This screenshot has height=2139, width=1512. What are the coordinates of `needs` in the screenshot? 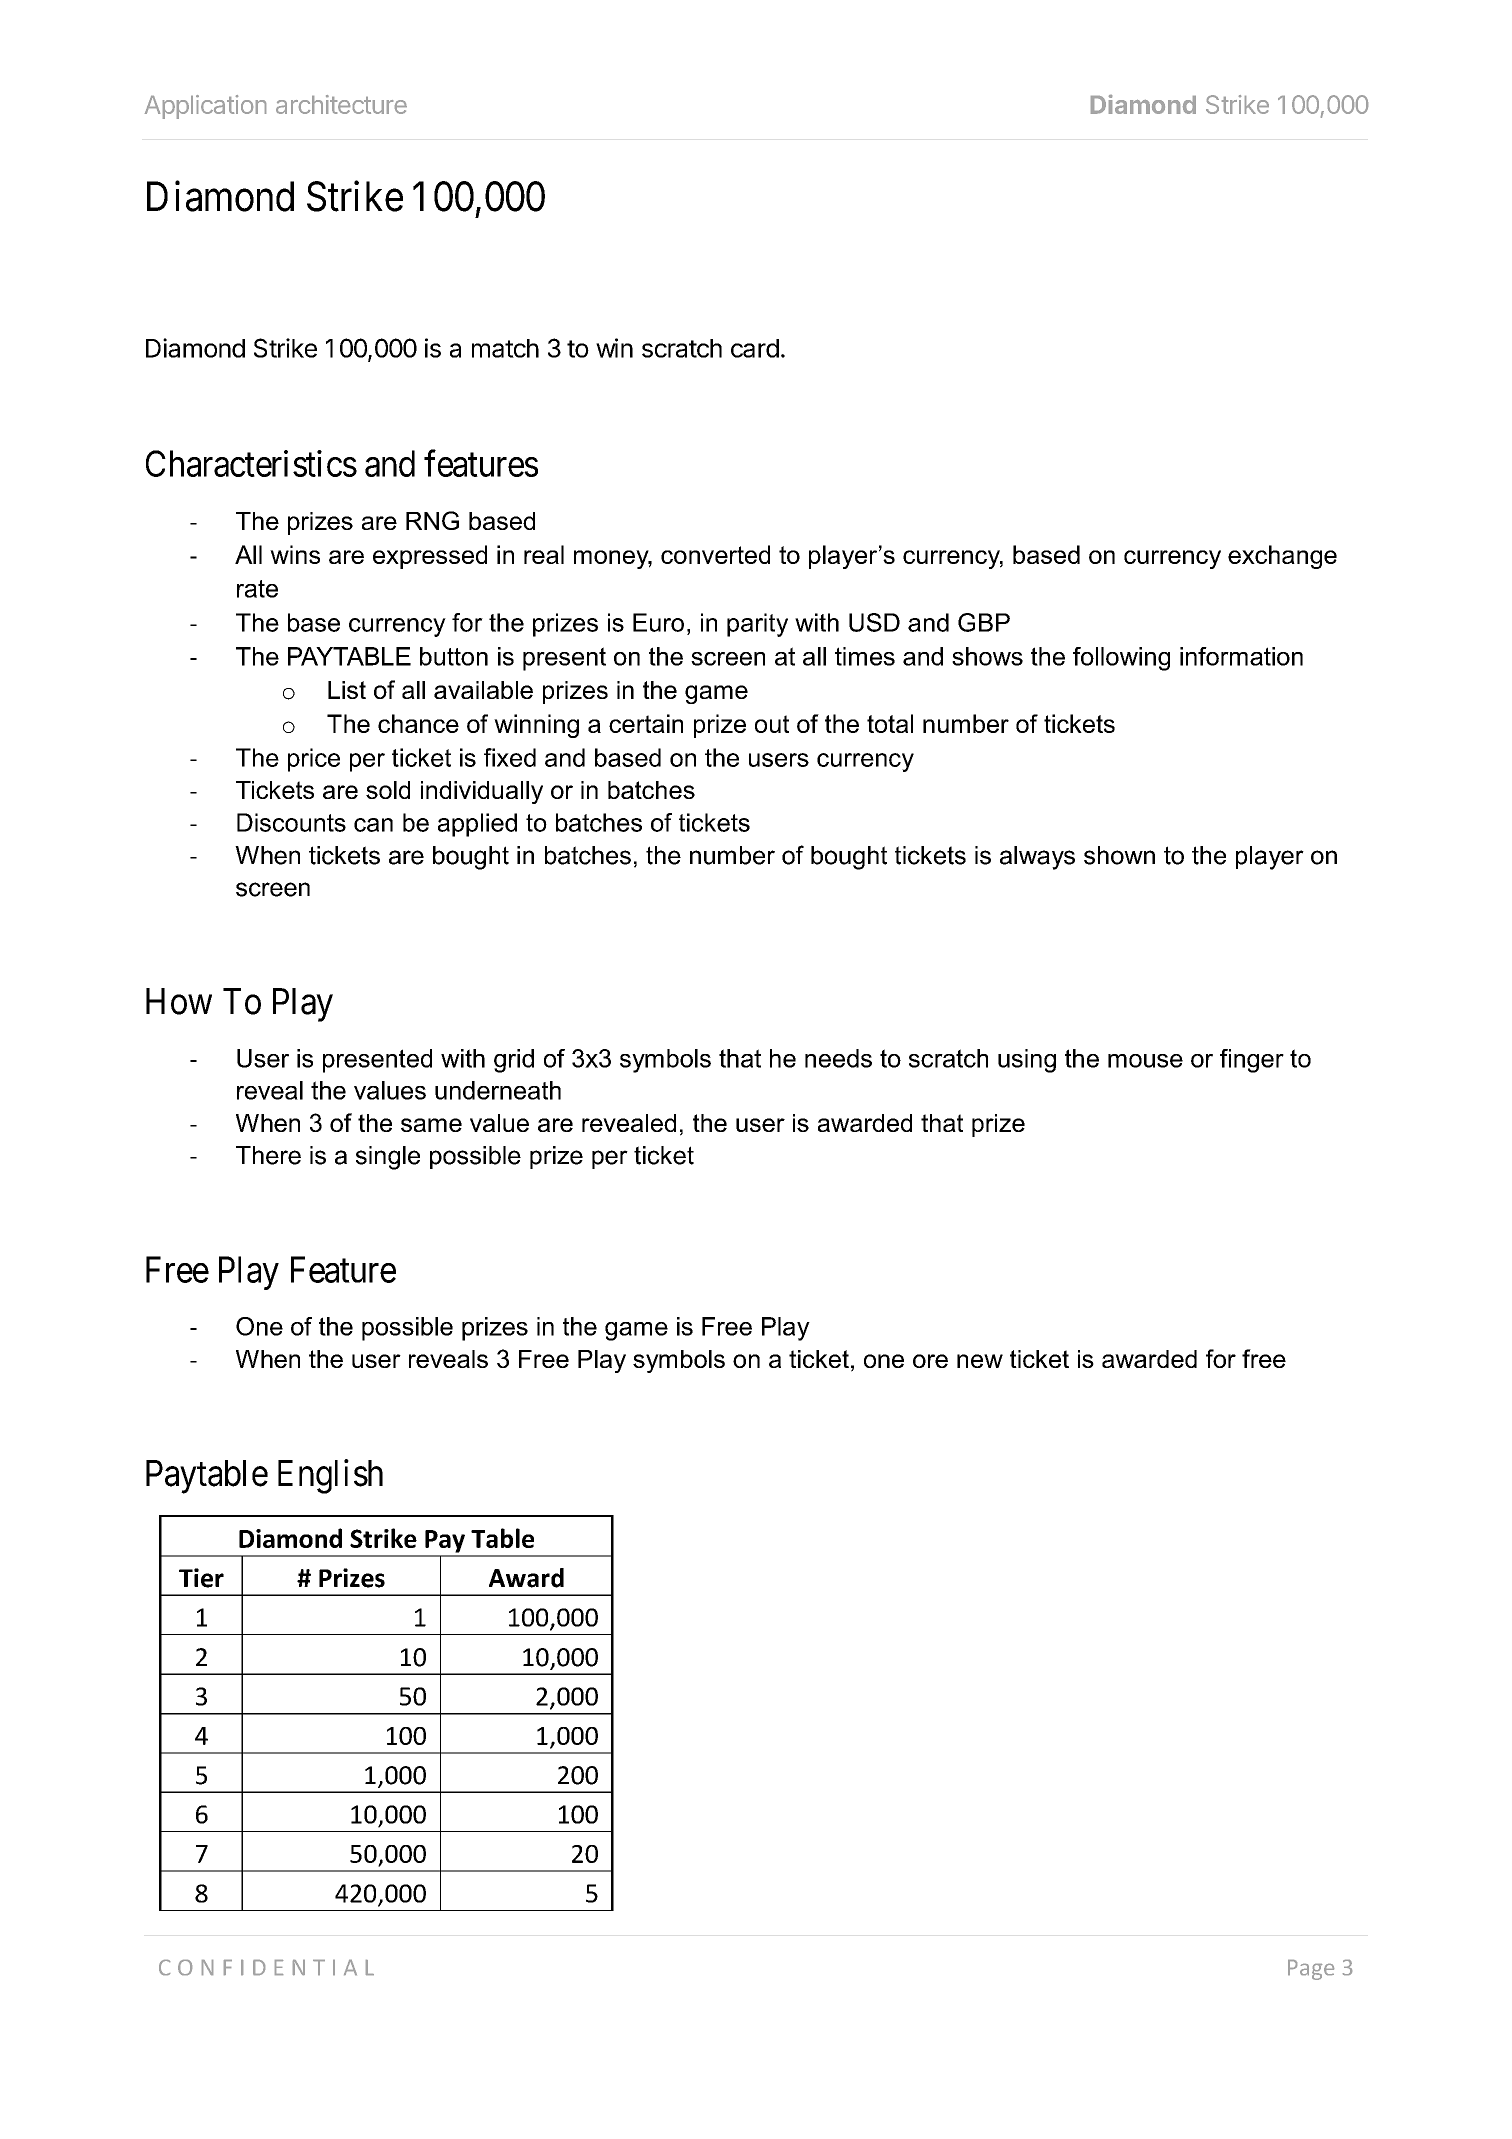 It's located at (838, 1058).
